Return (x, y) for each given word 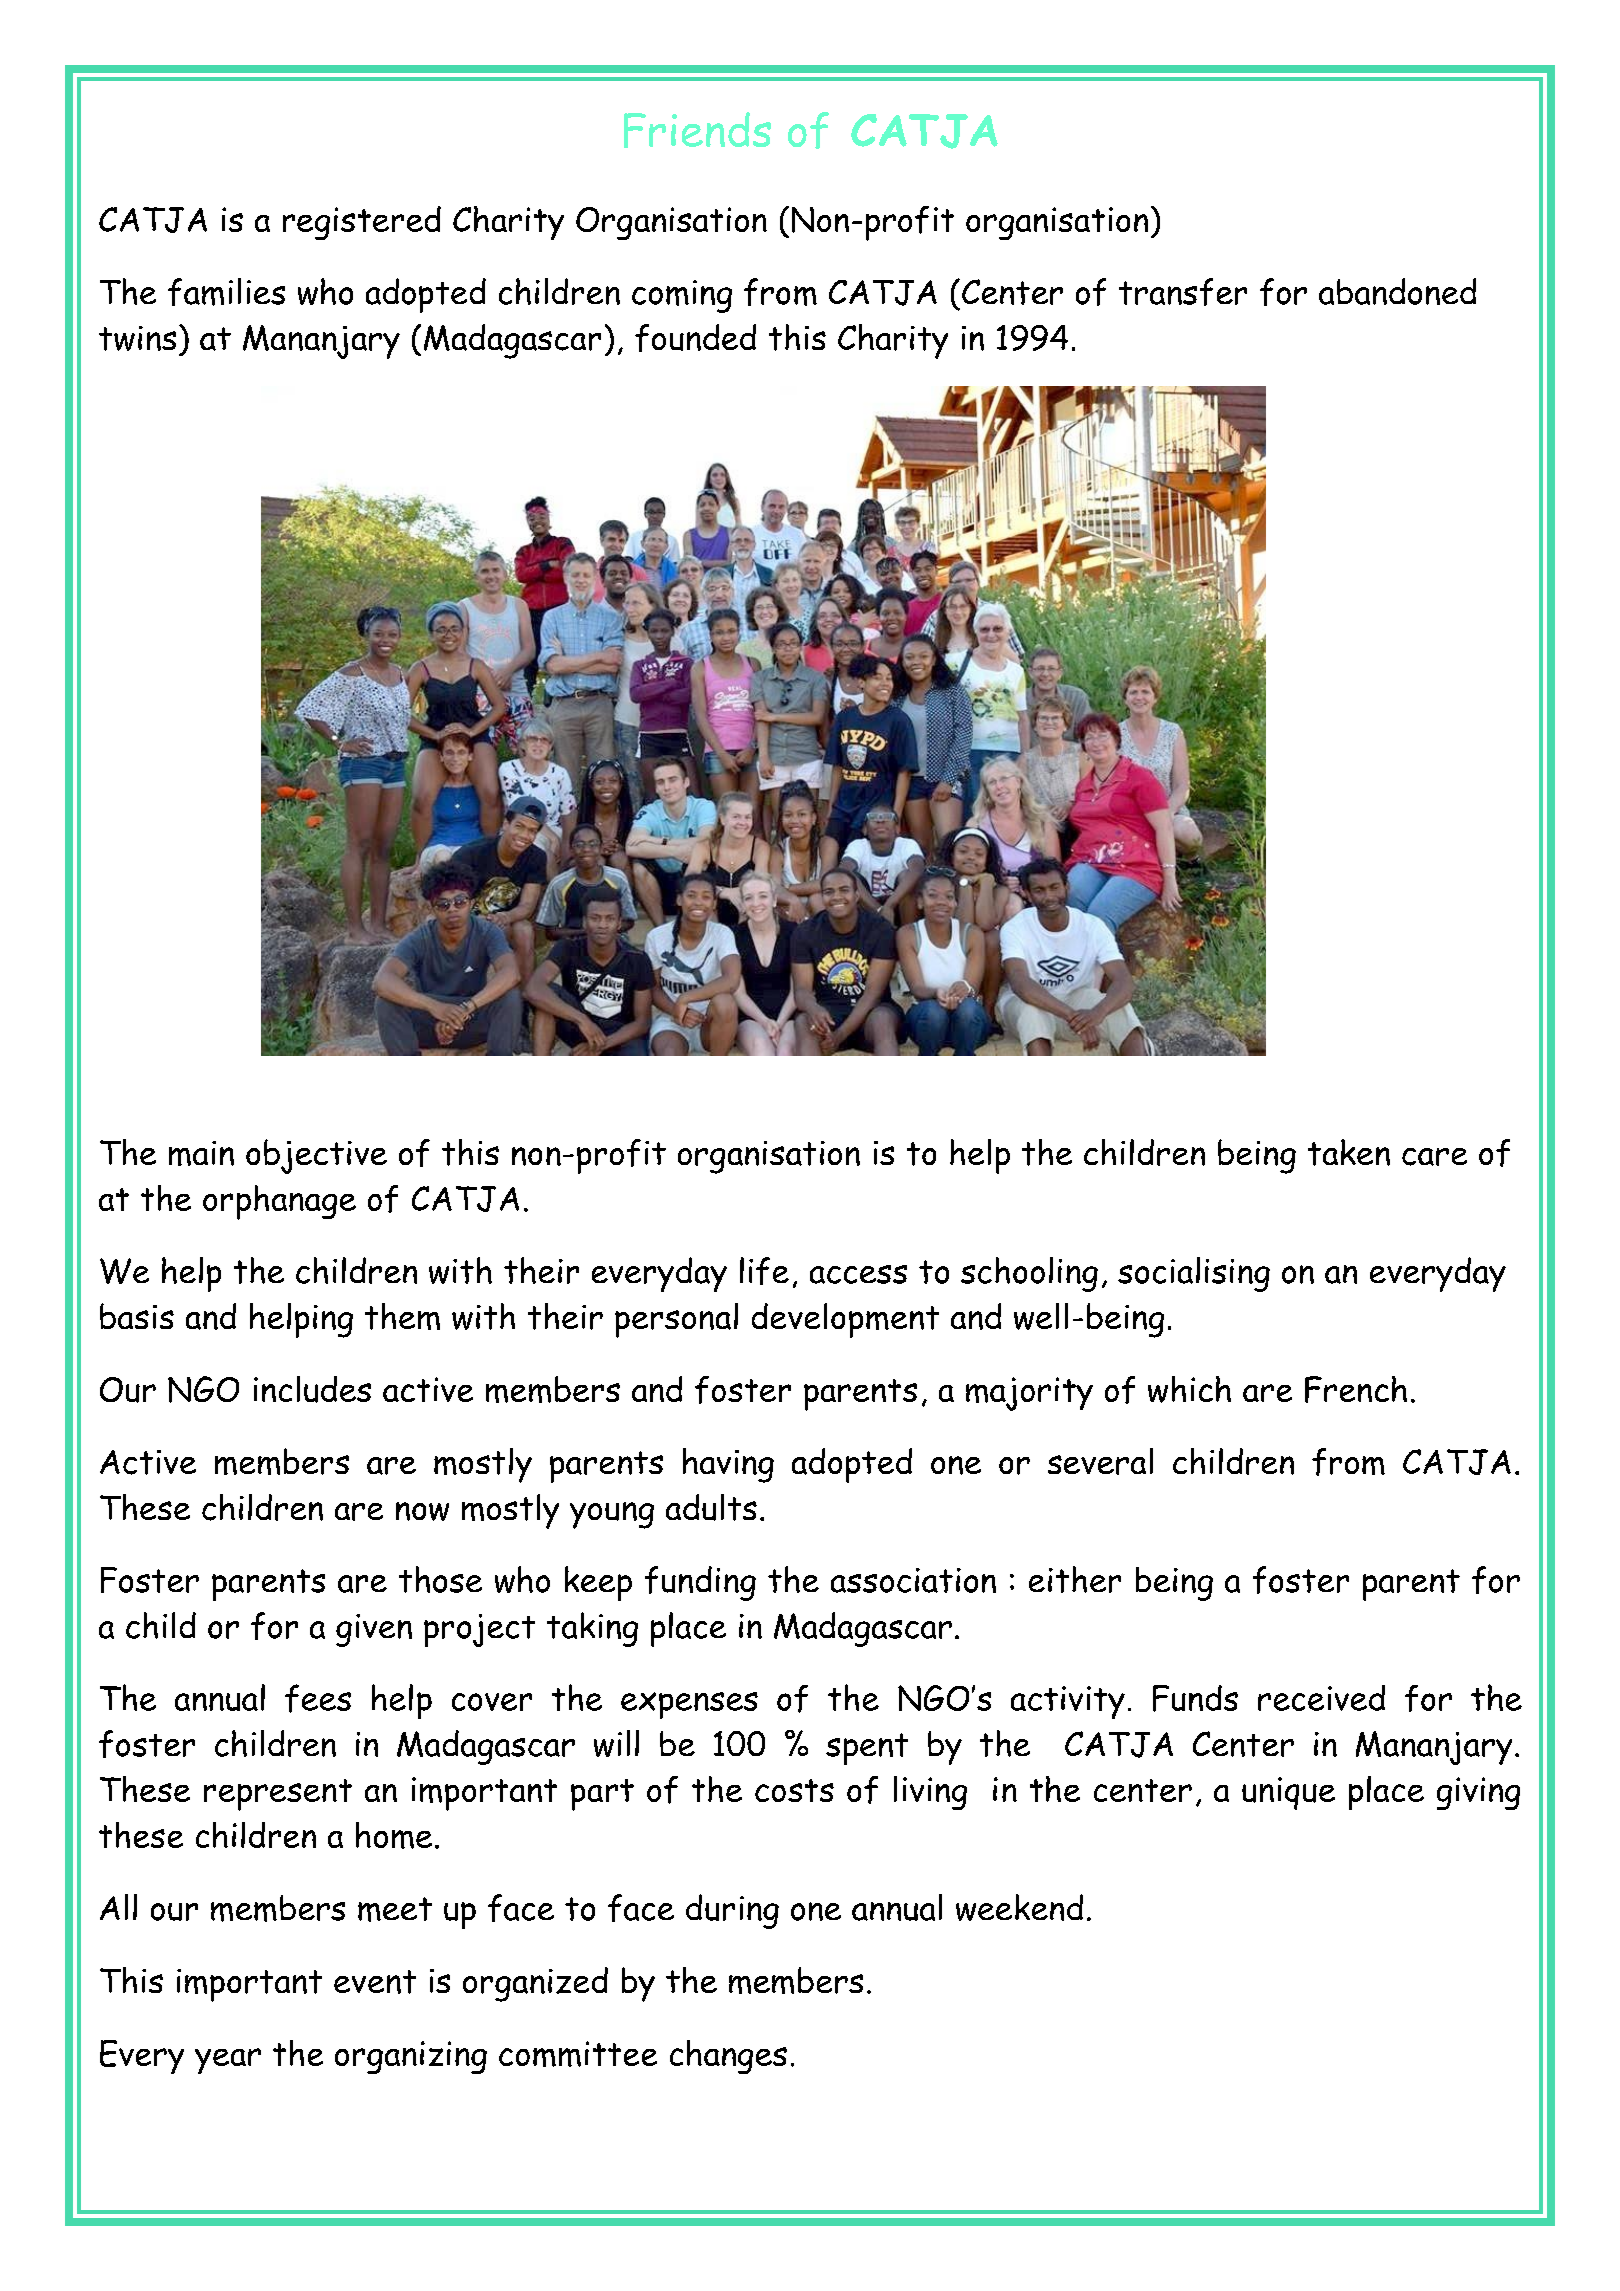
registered (362, 223)
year (228, 2061)
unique (1288, 1793)
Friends (697, 130)
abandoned (1397, 291)
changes (728, 2057)
